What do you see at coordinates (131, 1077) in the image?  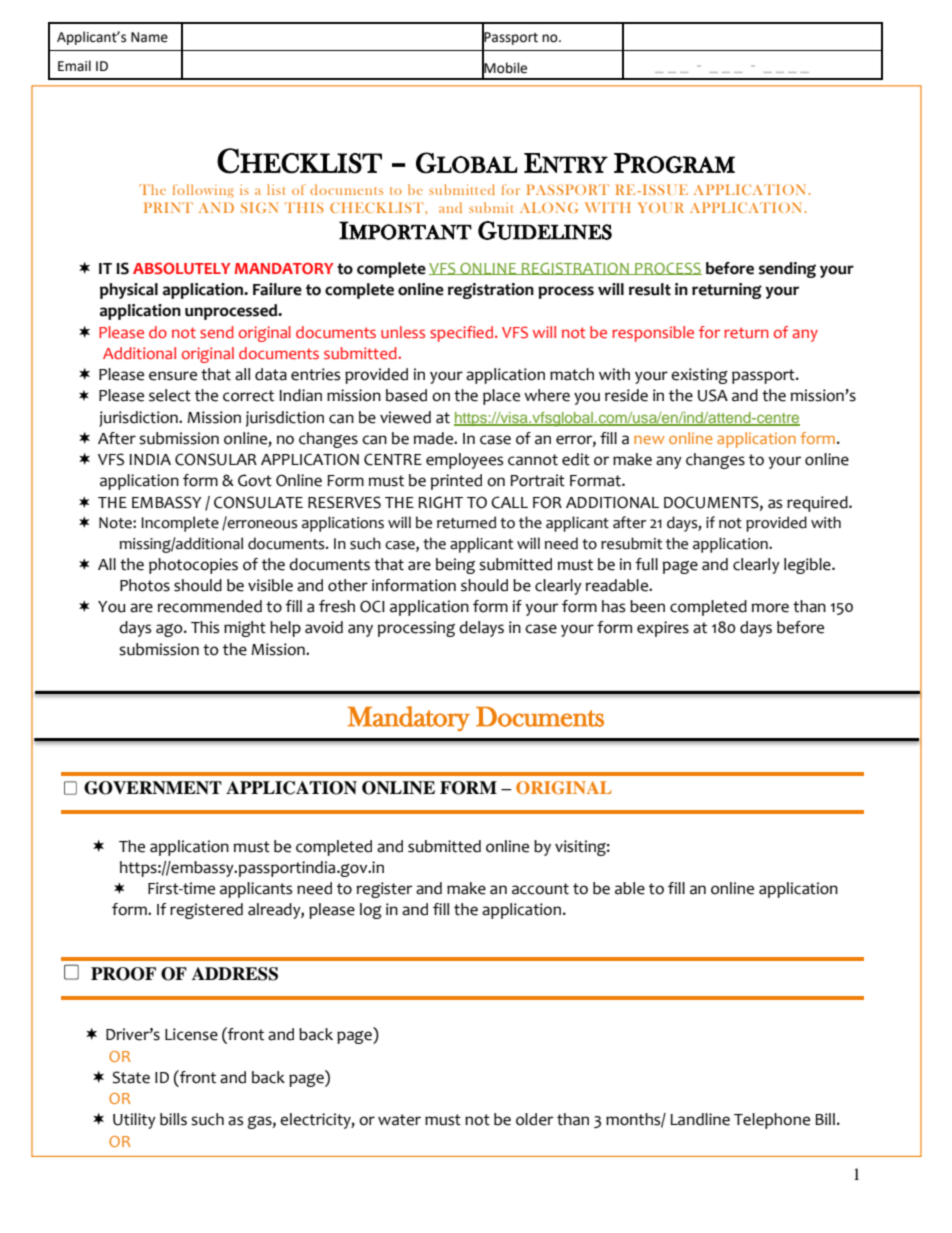 I see `State` at bounding box center [131, 1077].
